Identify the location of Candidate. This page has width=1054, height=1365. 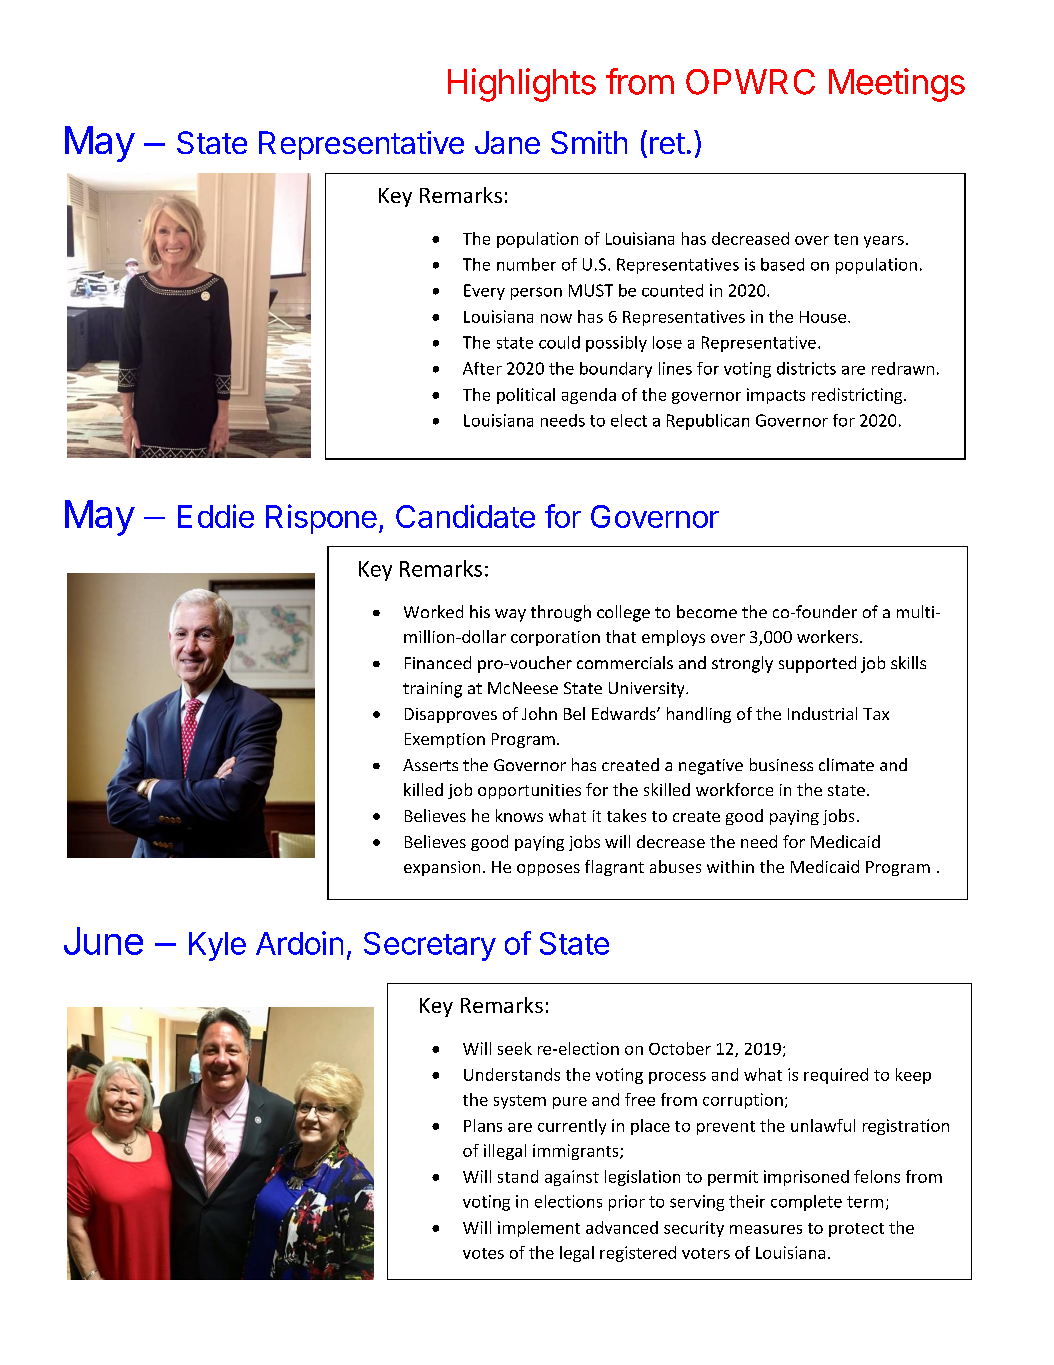
(465, 516).
